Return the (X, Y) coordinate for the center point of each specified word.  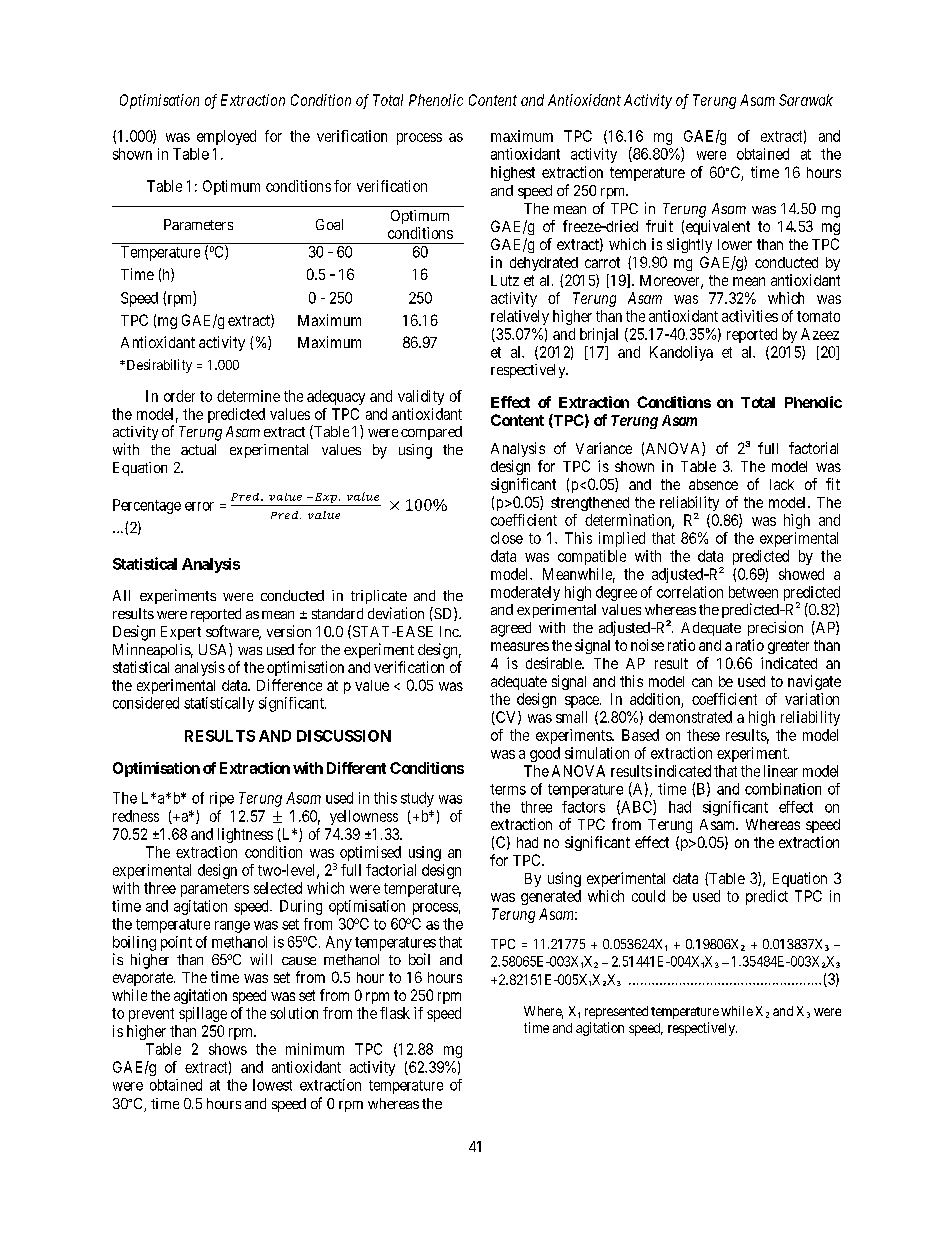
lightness (245, 835)
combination (783, 789)
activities (750, 316)
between (753, 592)
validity (421, 397)
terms (508, 789)
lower (735, 244)
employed (226, 137)
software (233, 632)
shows (228, 1049)
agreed (511, 629)
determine (248, 396)
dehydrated (544, 264)
